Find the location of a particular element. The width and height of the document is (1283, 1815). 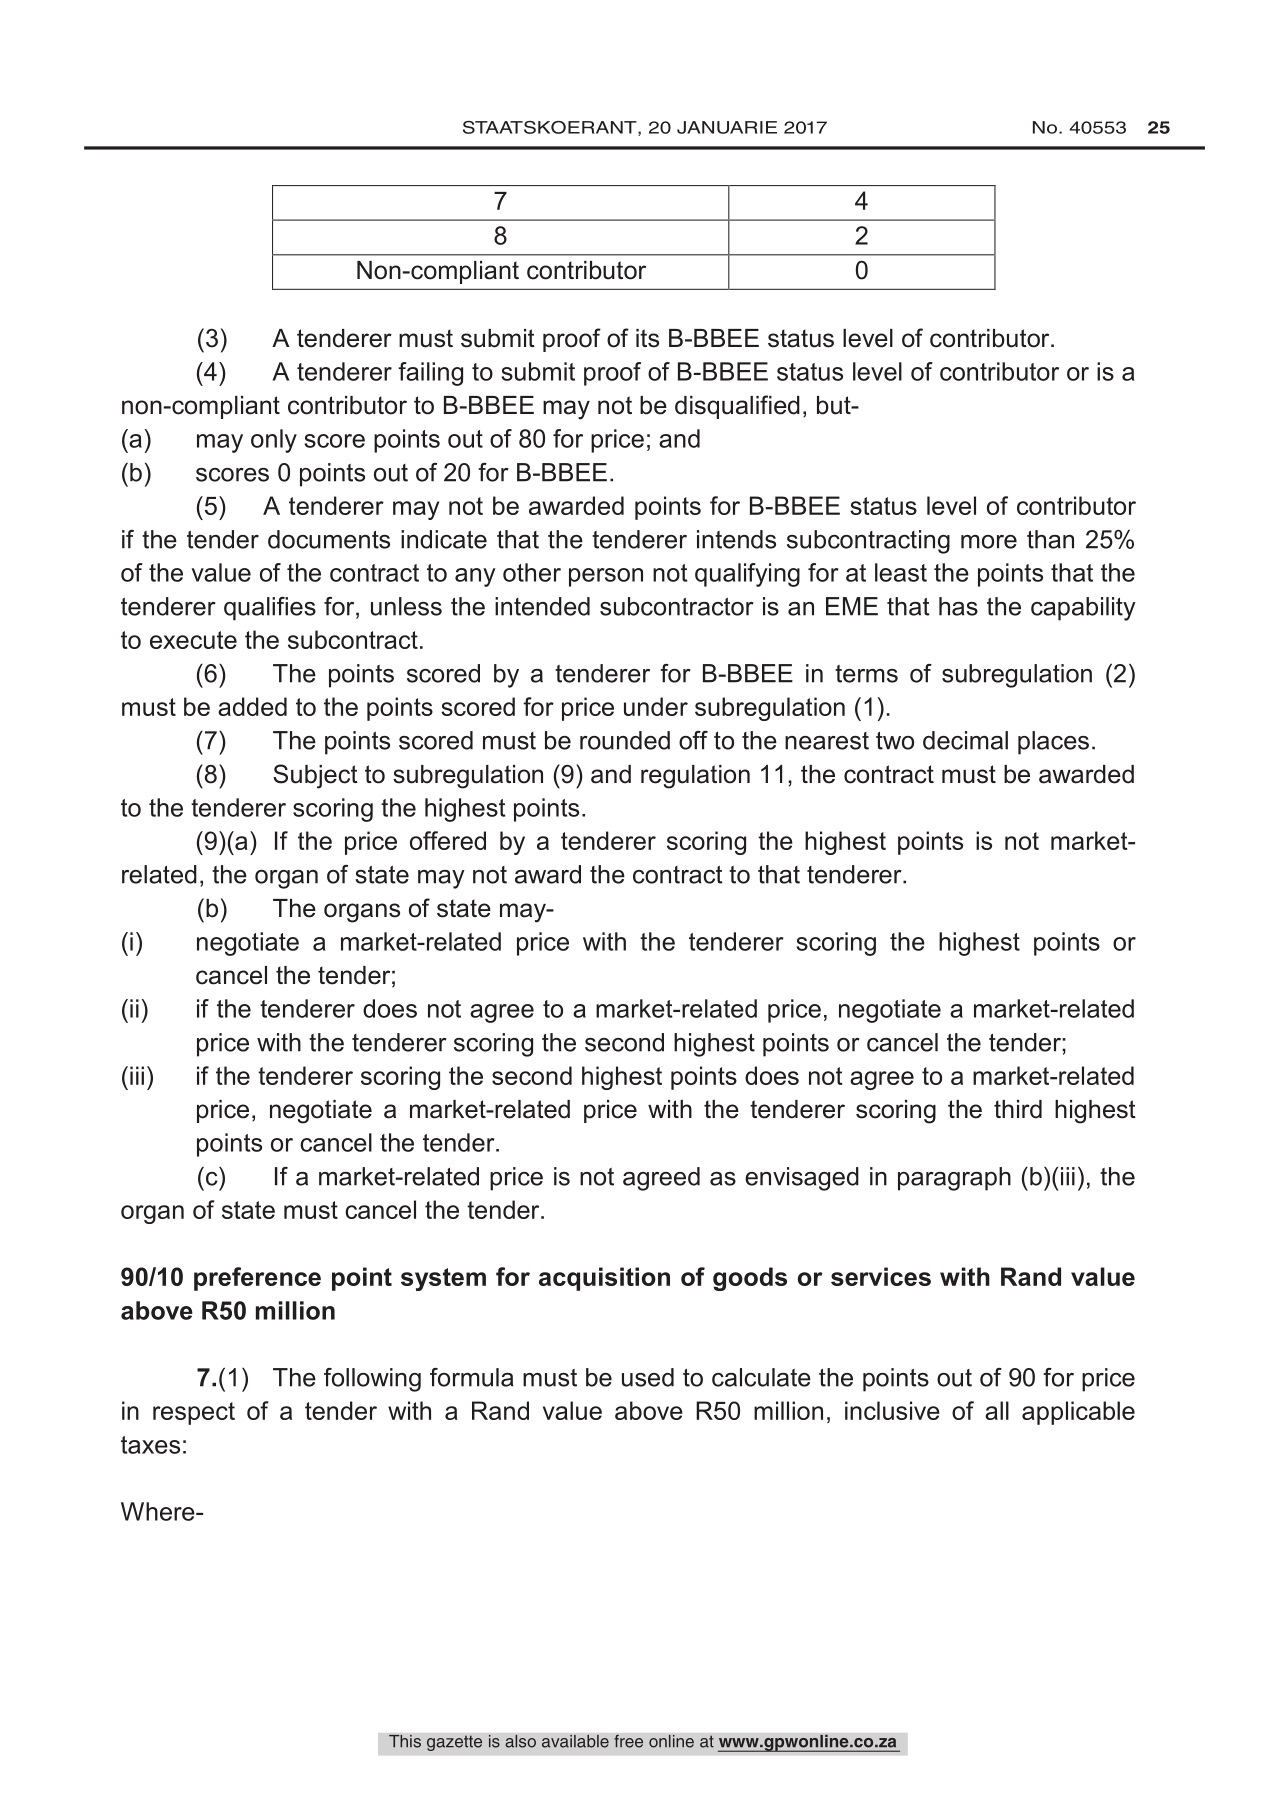

preference is located at coordinates (257, 1279).
